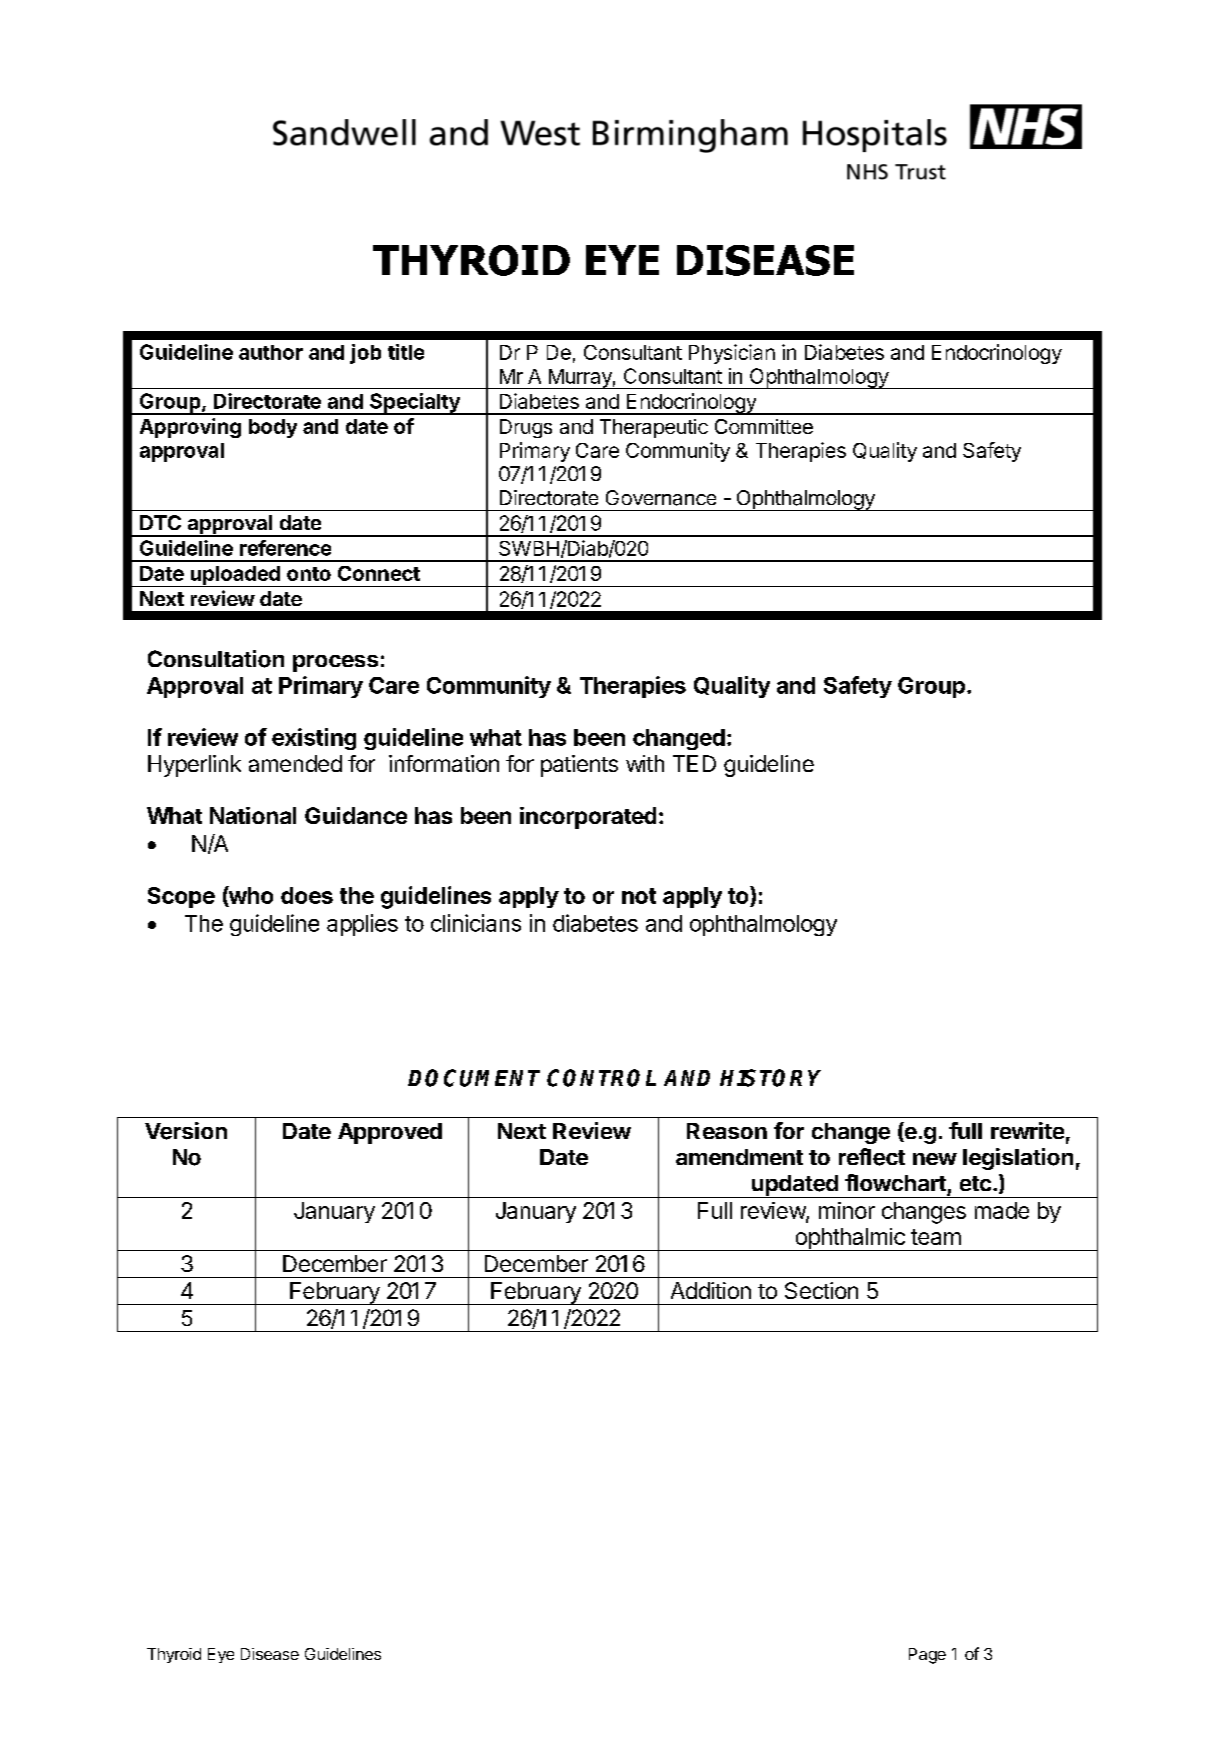  What do you see at coordinates (711, 1290) in the screenshot?
I see `Addition` at bounding box center [711, 1290].
